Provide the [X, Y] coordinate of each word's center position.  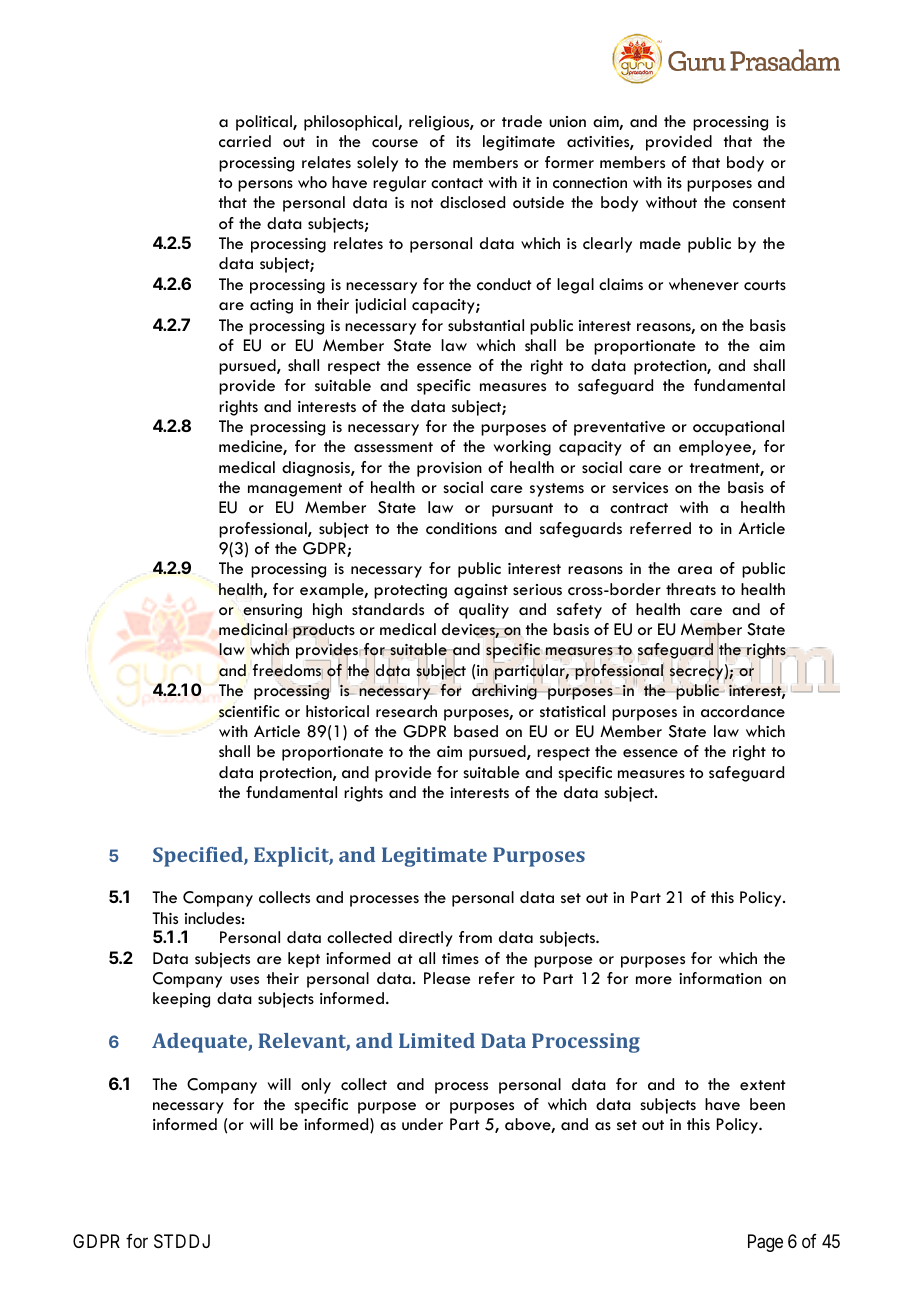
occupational [738, 428]
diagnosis [317, 469]
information [720, 978]
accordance [743, 711]
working [522, 448]
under [422, 1124]
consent [759, 203]
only [316, 1086]
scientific [249, 711]
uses [244, 980]
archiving [505, 691]
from [475, 937]
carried [245, 141]
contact [457, 183]
